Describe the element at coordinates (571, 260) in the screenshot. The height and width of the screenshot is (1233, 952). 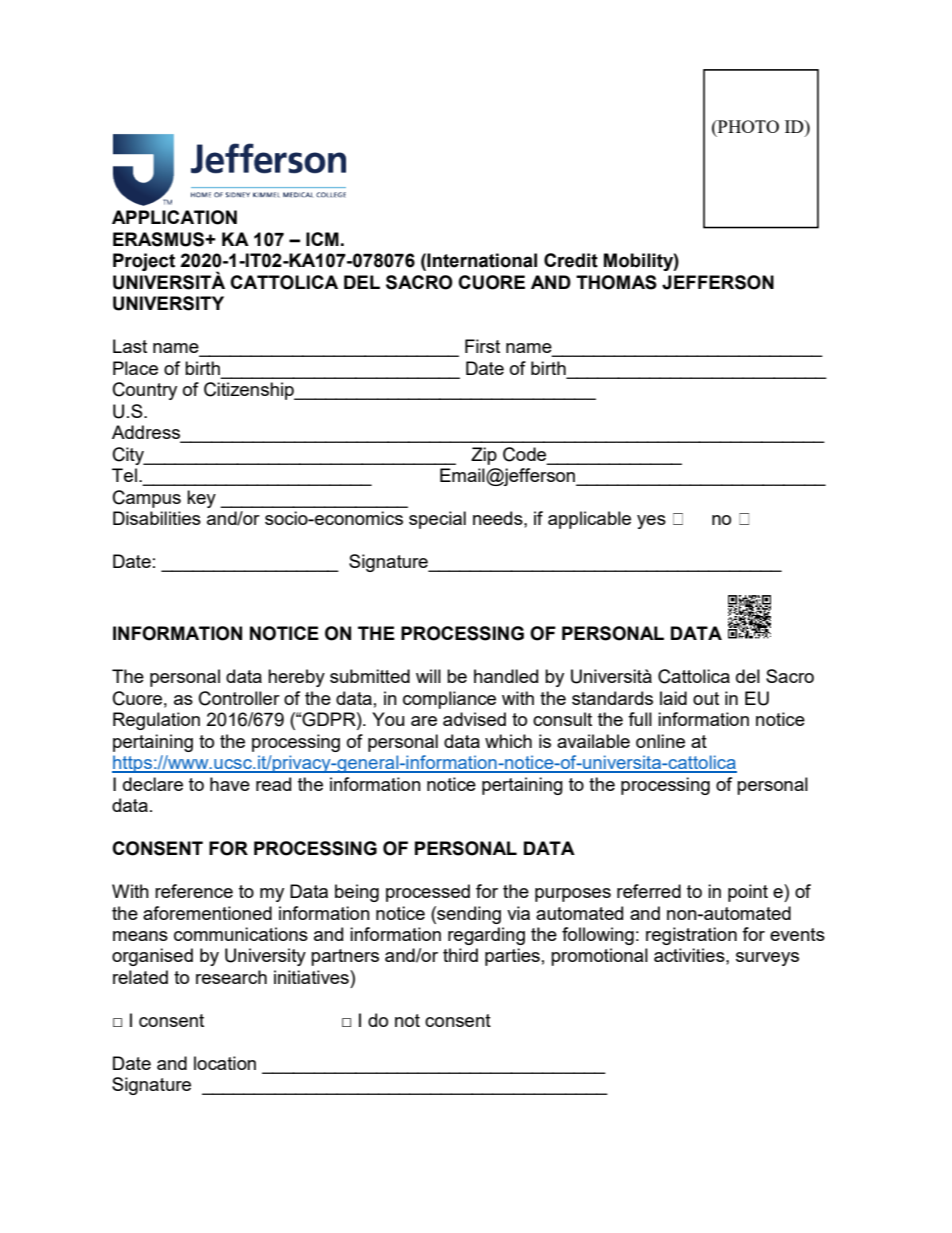
I see `Credit` at that location.
